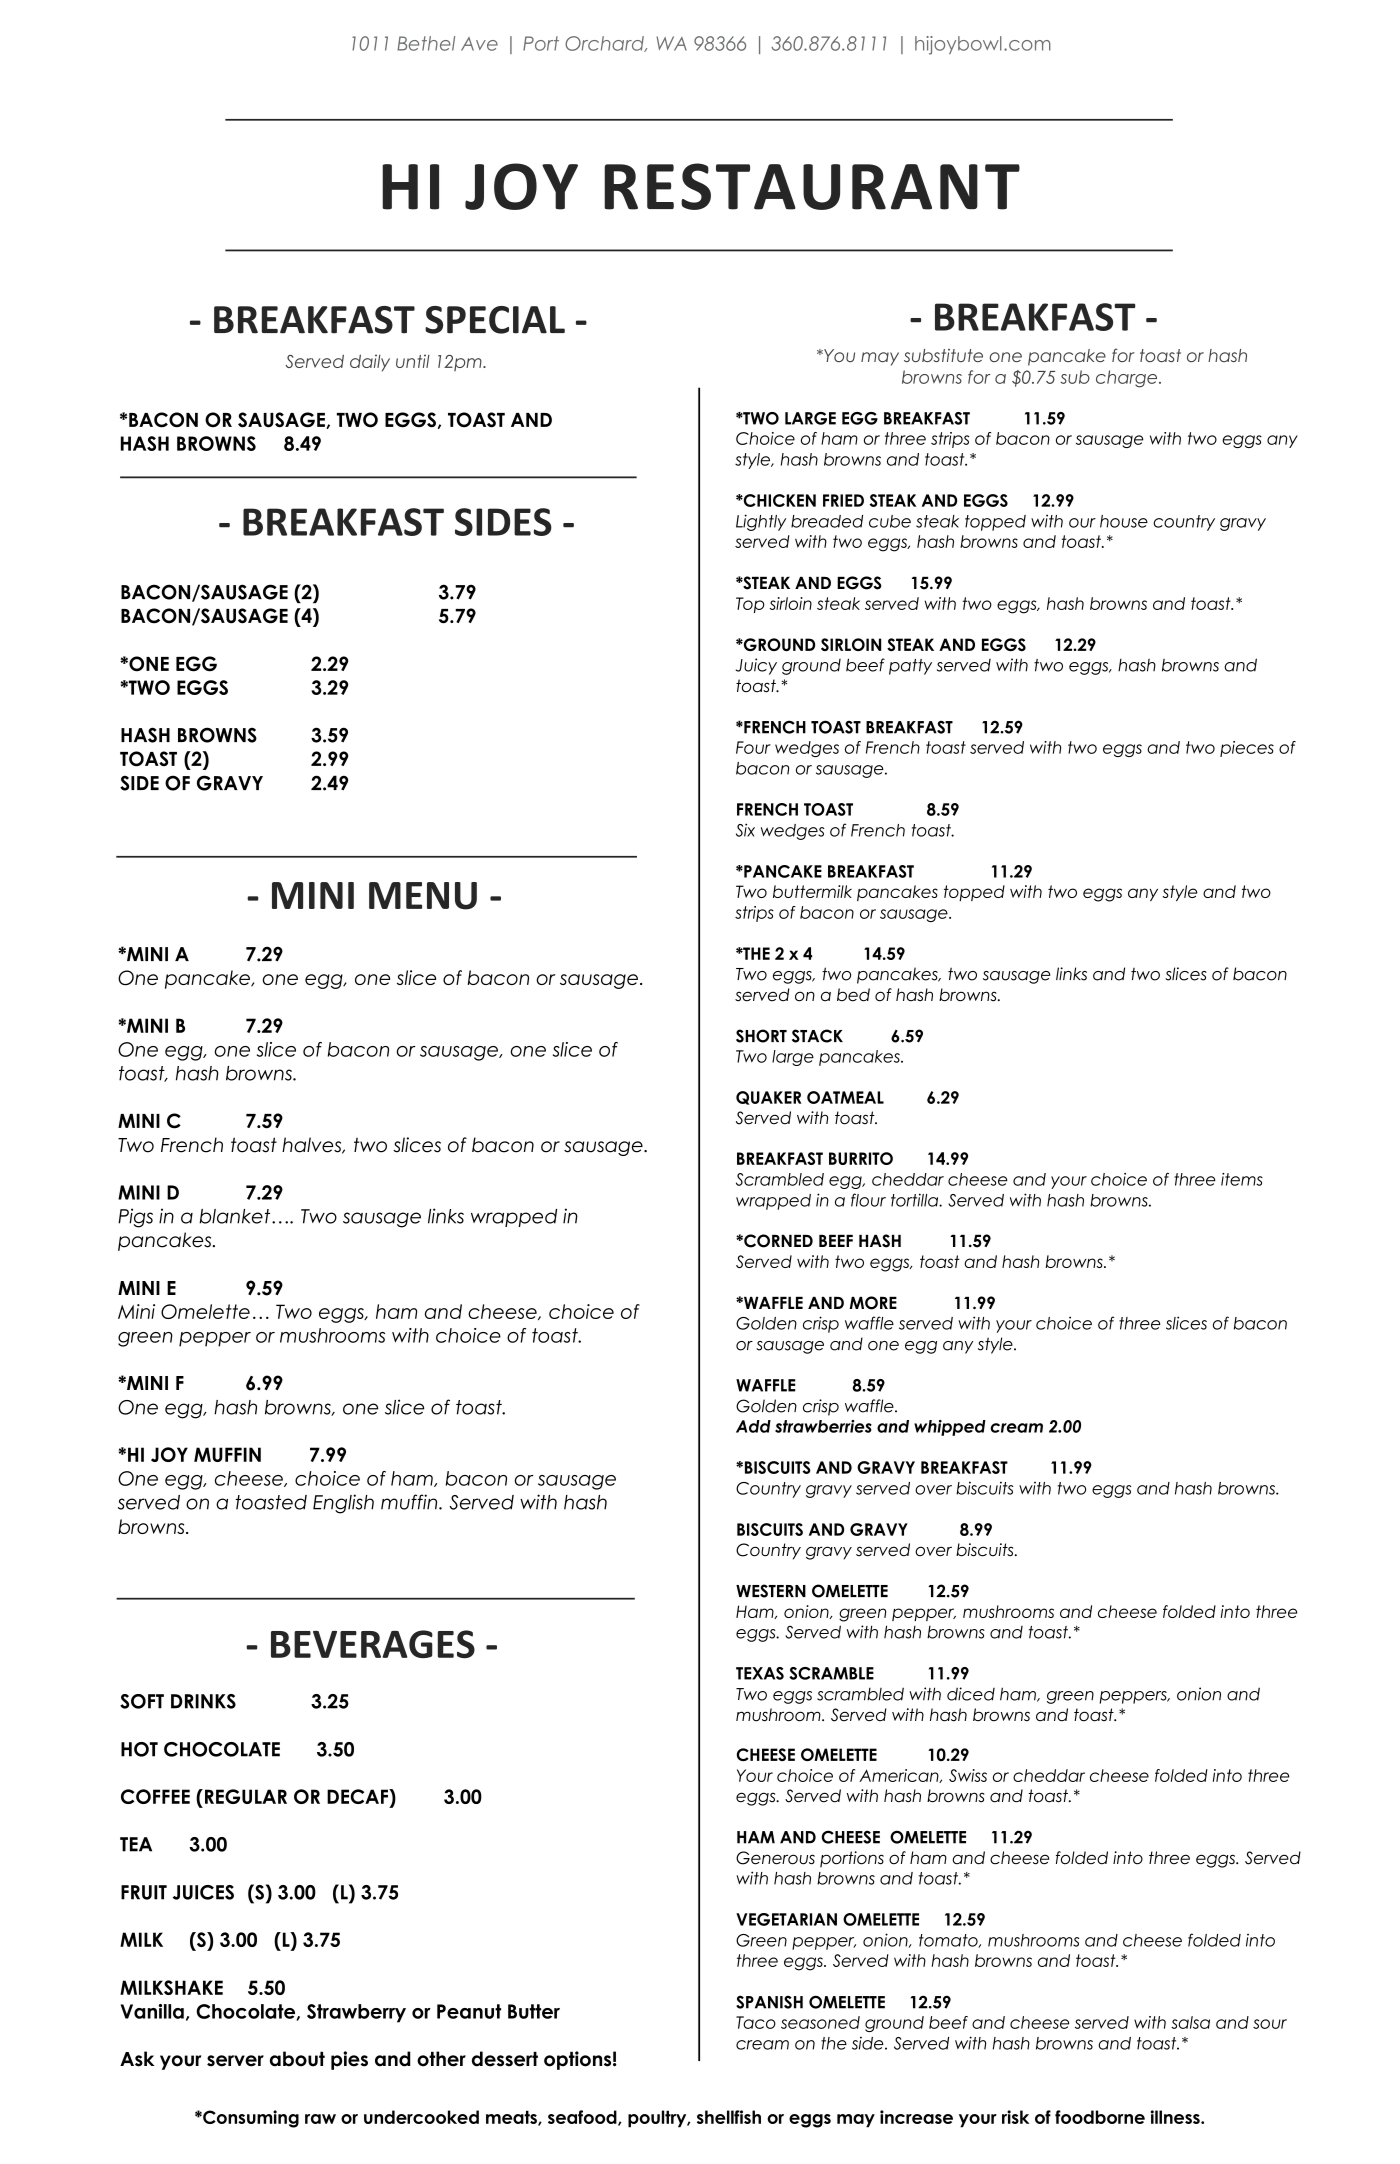  What do you see at coordinates (1128, 379) in the image?
I see `charge` at bounding box center [1128, 379].
